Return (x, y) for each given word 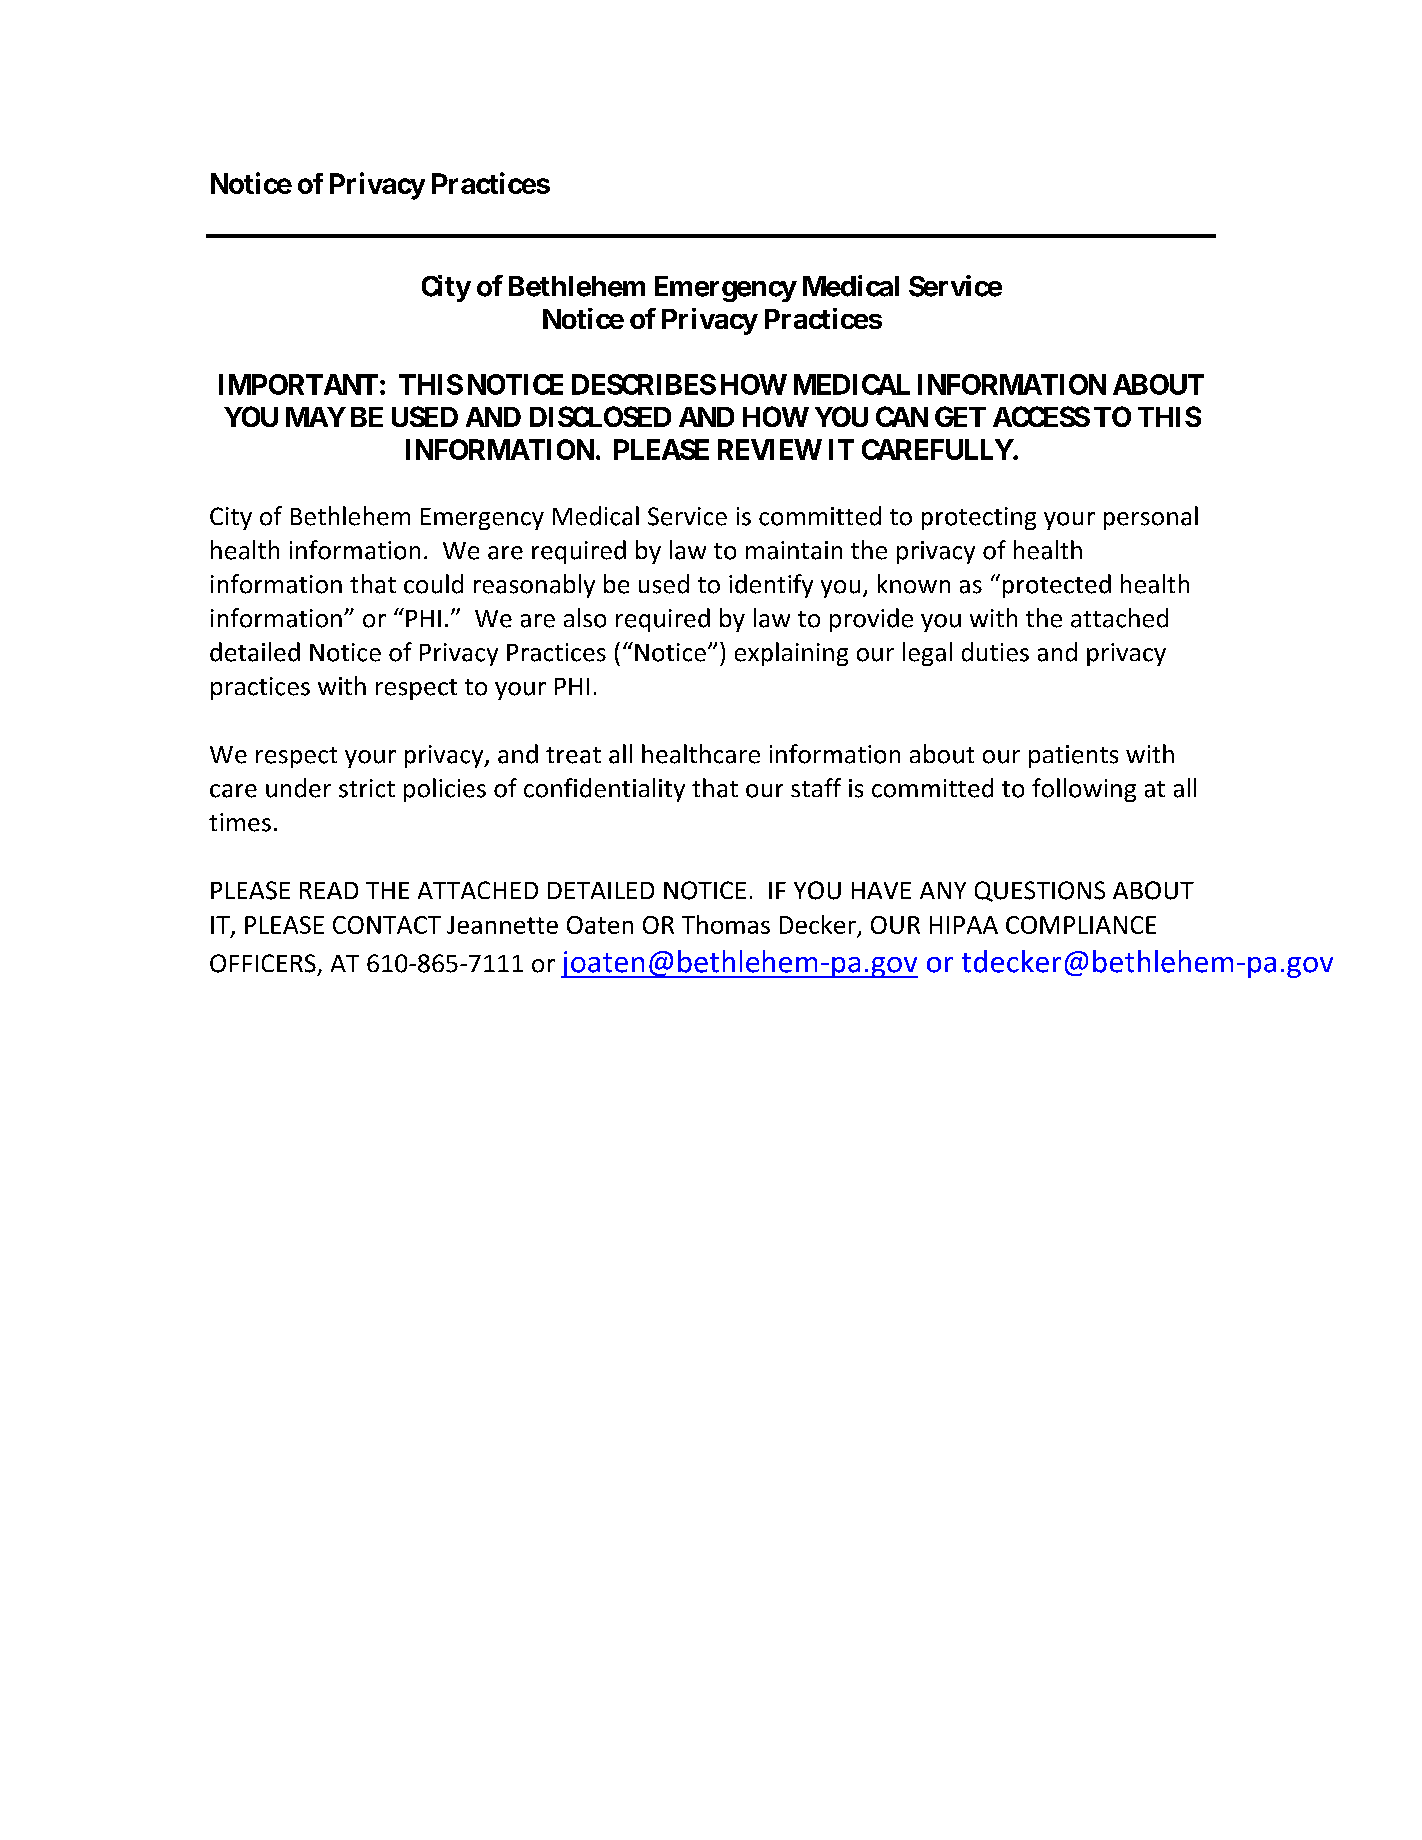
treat (573, 755)
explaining (791, 654)
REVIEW (770, 449)
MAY (316, 417)
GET (960, 416)
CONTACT (387, 925)
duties (995, 652)
